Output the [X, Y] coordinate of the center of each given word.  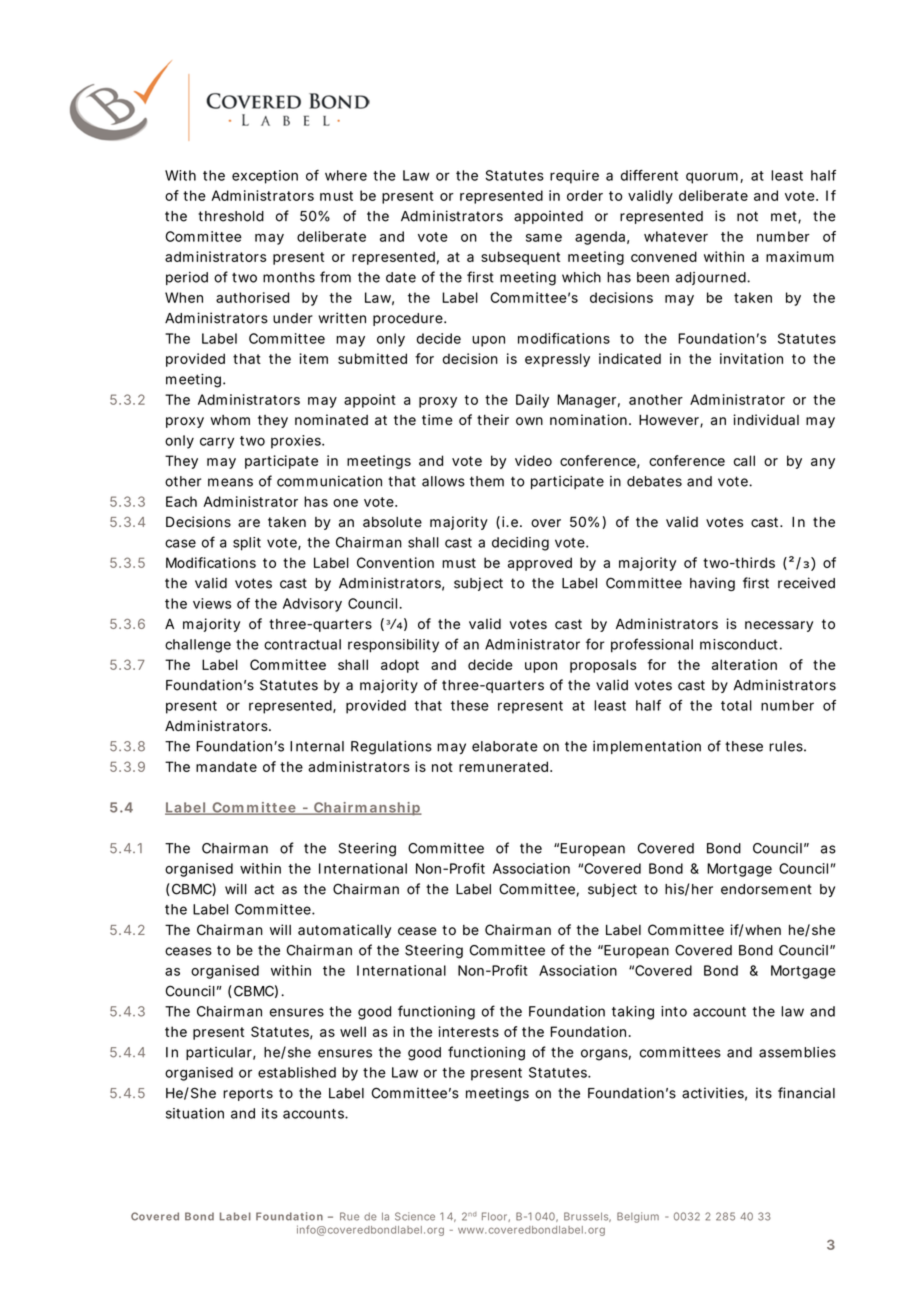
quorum [714, 178]
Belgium [638, 1217]
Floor [496, 1217]
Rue [349, 1216]
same [544, 238]
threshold [231, 216]
